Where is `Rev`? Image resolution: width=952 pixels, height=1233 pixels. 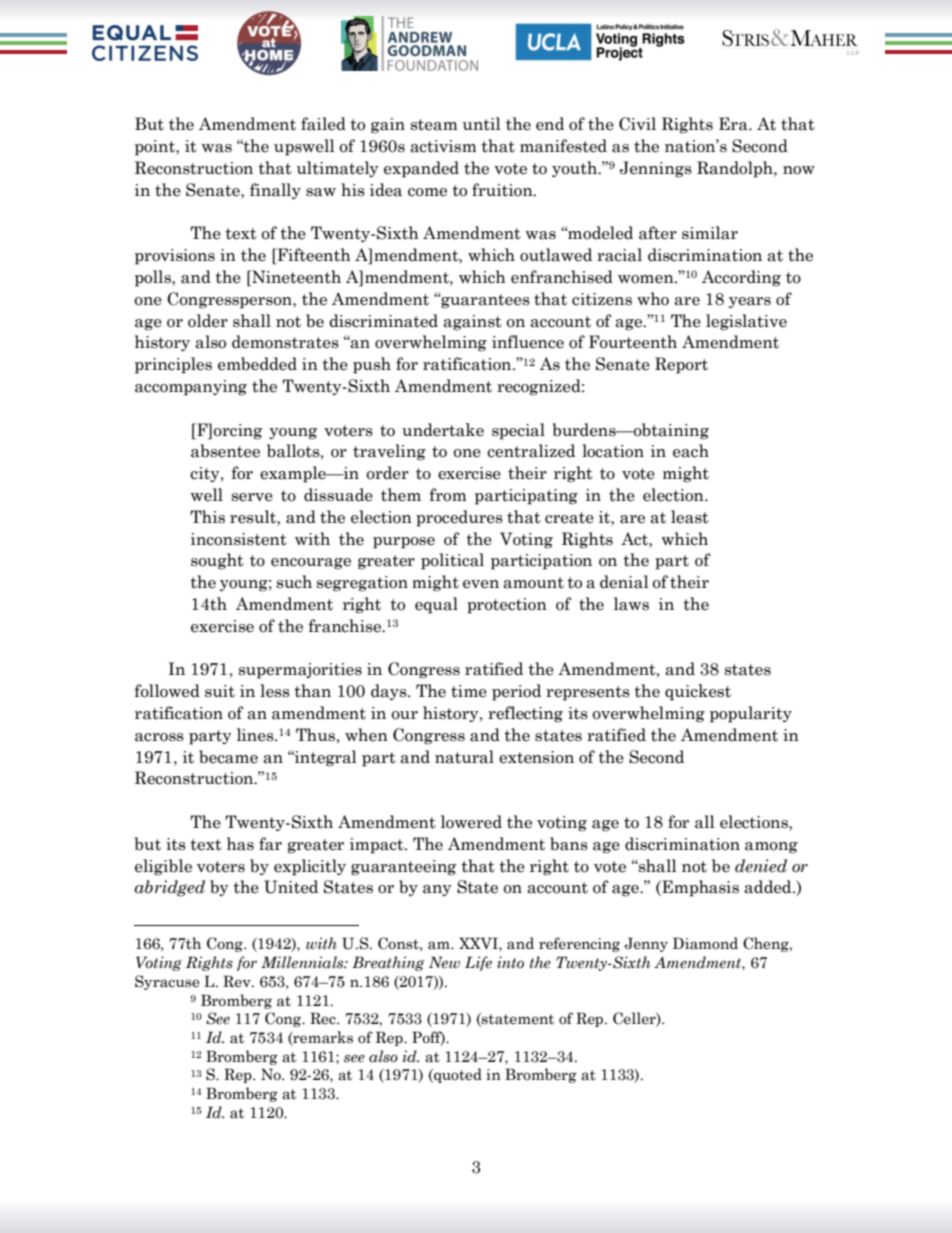 Rev is located at coordinates (238, 981).
